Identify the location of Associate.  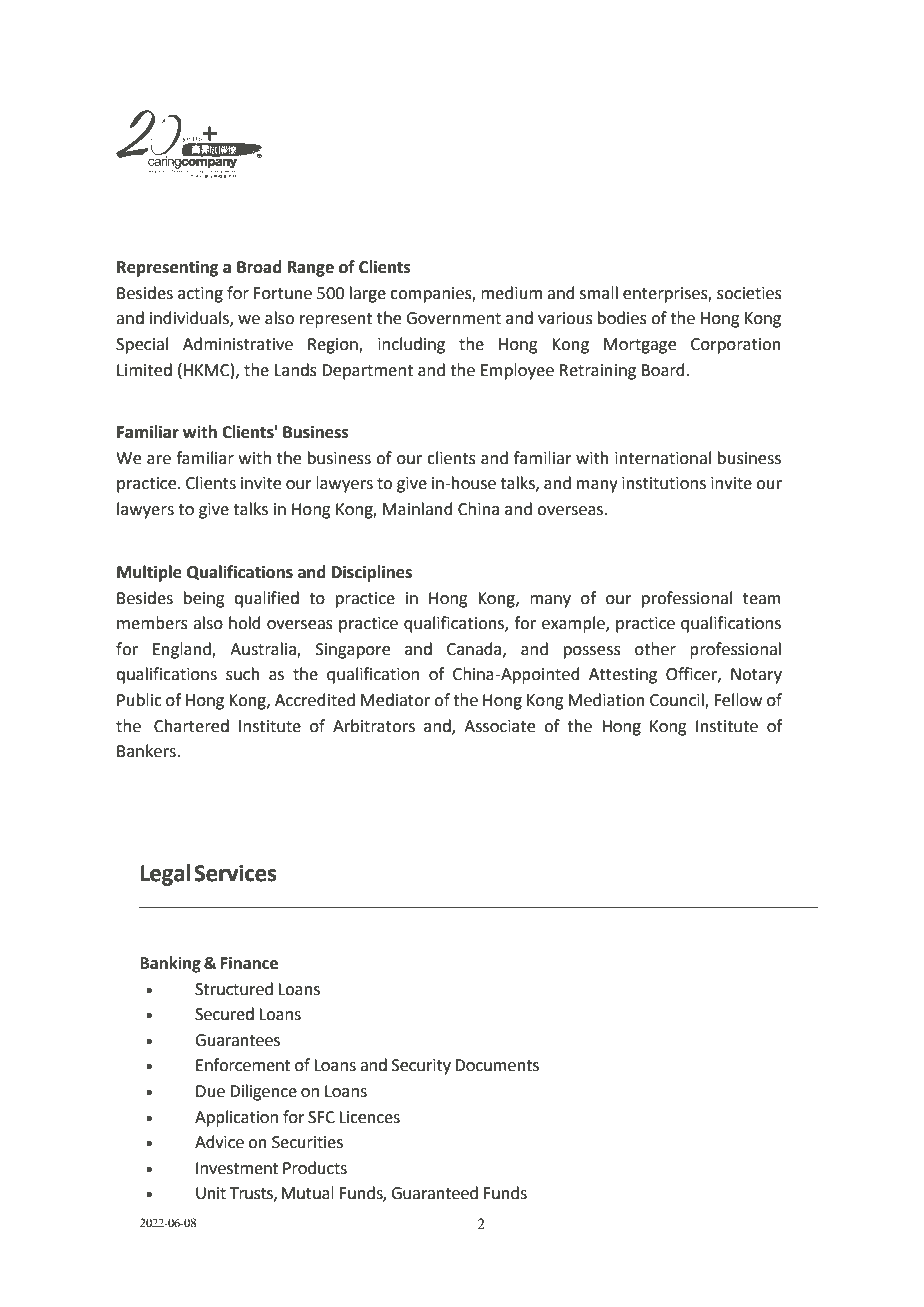
(499, 726).
